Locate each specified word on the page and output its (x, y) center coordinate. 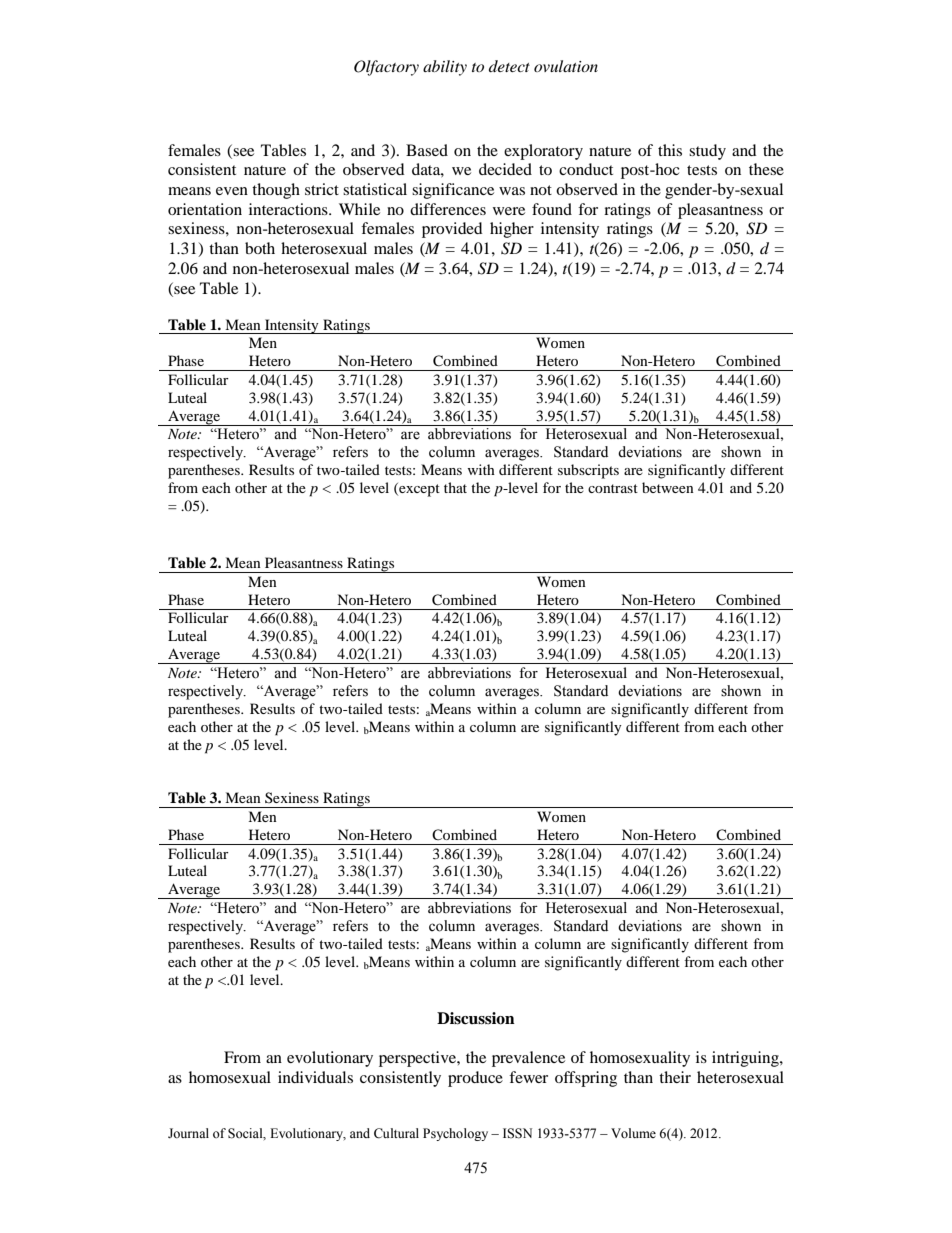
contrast (613, 488)
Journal (188, 1133)
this (670, 150)
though (276, 191)
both (260, 248)
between (668, 487)
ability (445, 68)
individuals (315, 1077)
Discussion (476, 1018)
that (455, 487)
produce (475, 1079)
